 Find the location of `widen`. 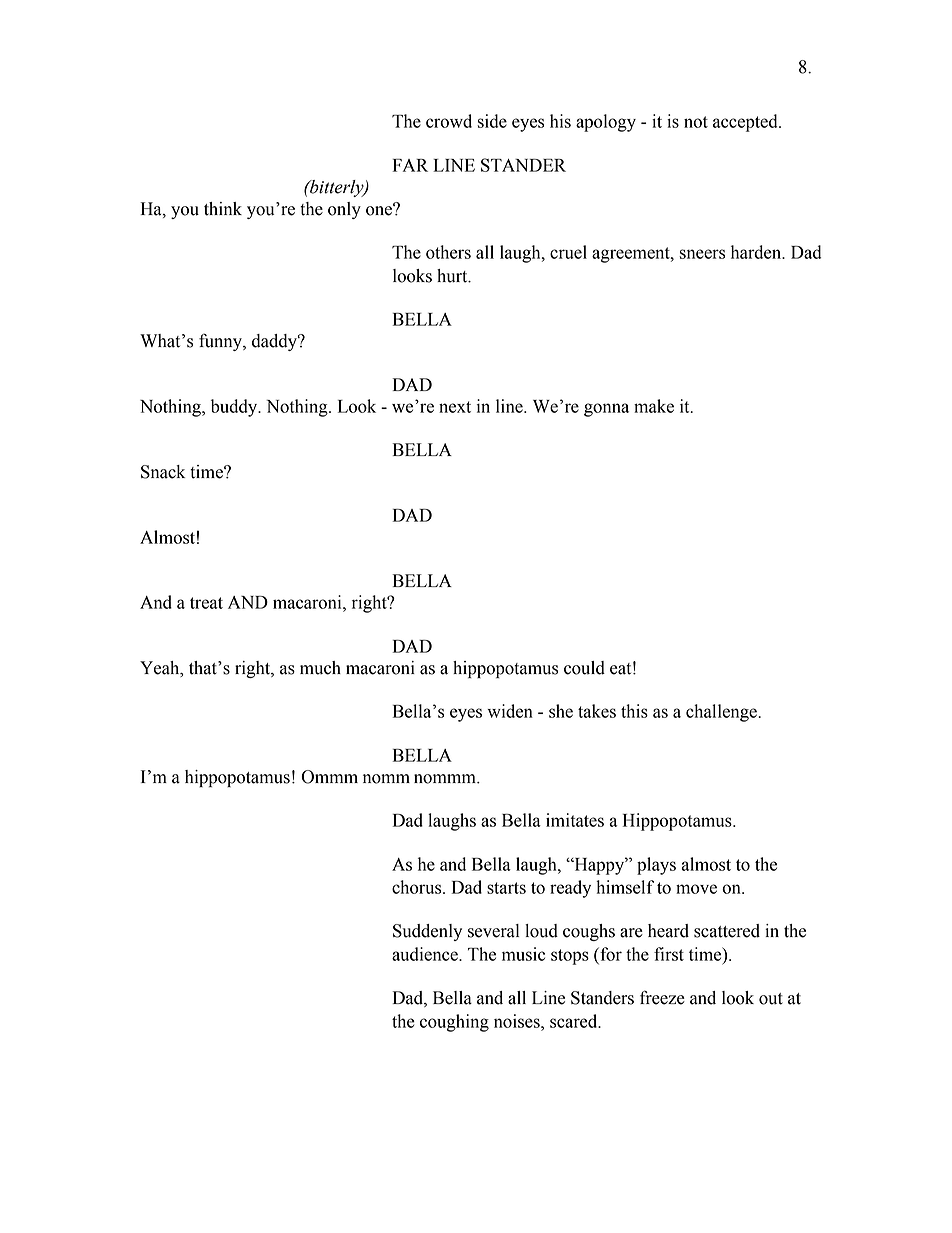

widen is located at coordinates (510, 711).
